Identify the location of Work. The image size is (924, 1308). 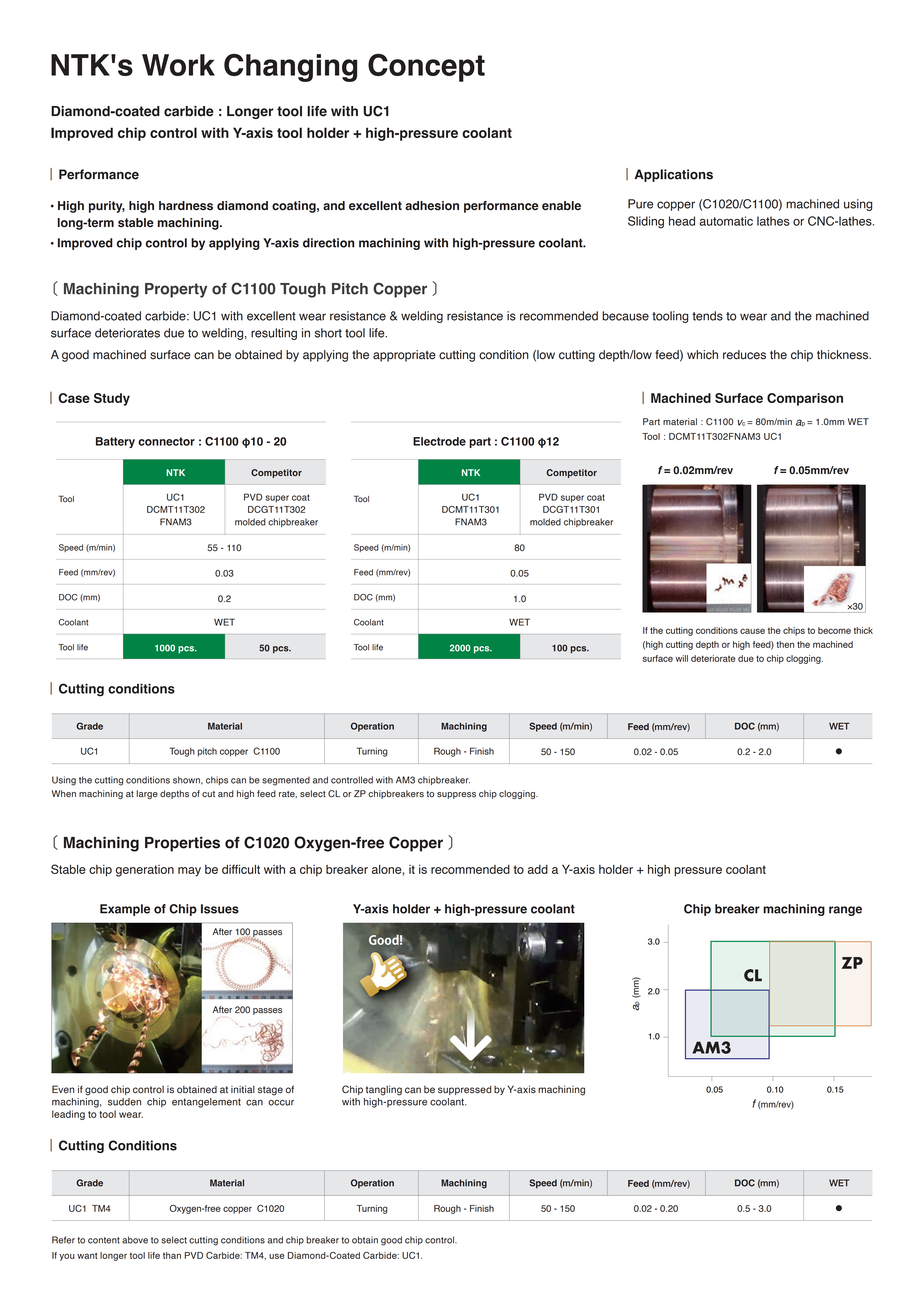
(178, 65).
